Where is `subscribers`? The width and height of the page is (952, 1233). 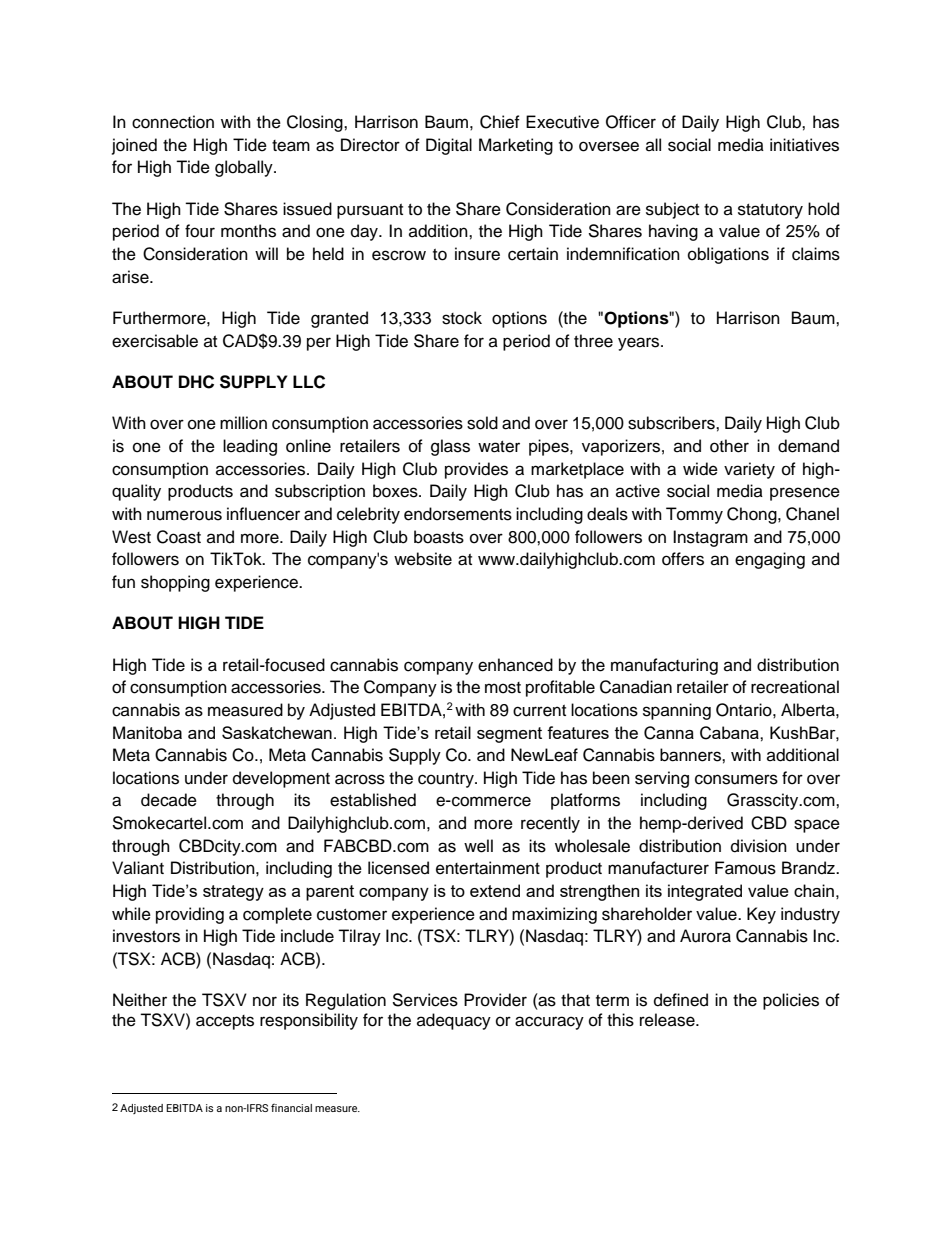 subscribers is located at coordinates (672, 423).
